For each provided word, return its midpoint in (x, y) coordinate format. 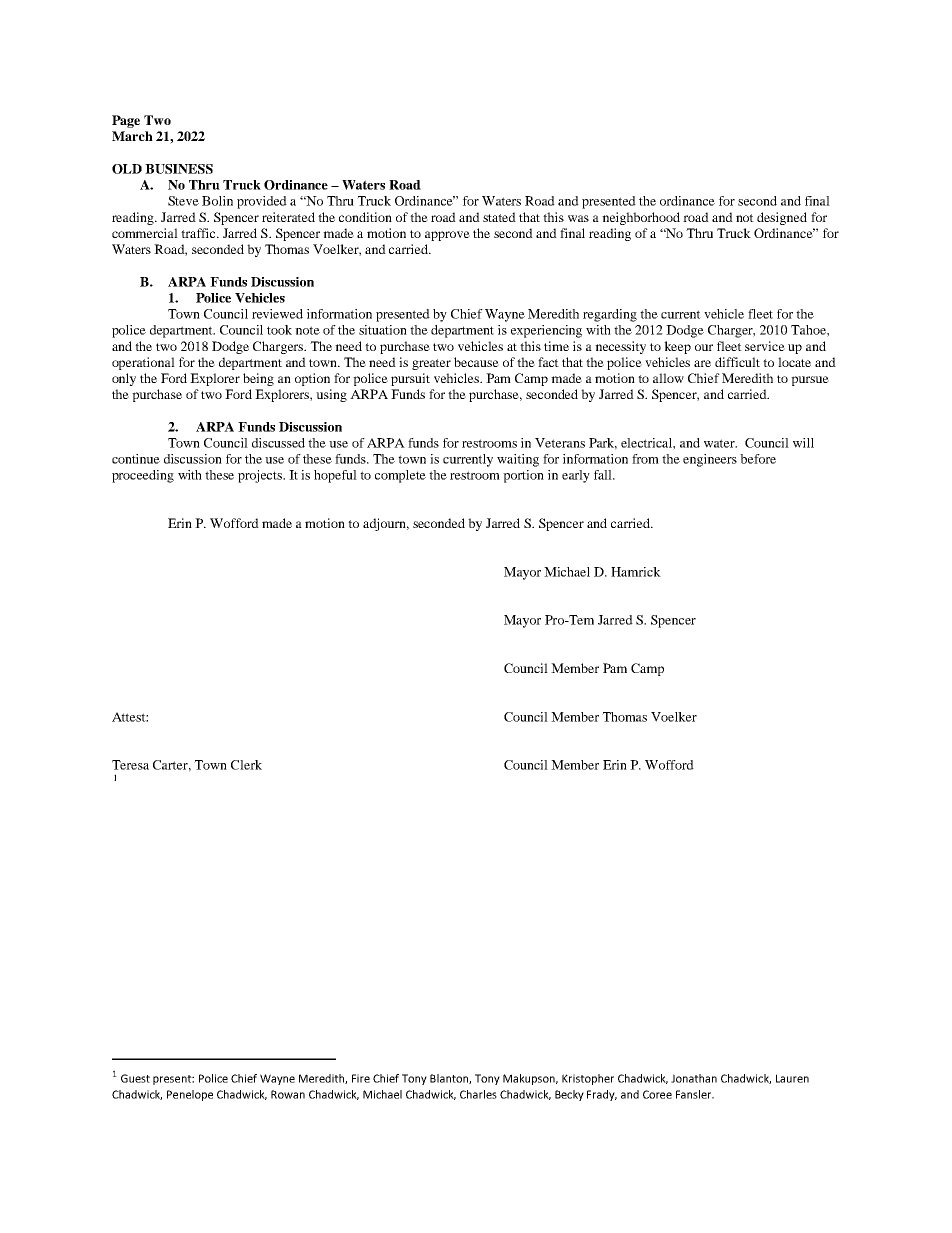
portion (523, 476)
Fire (361, 1078)
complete (400, 476)
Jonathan (694, 1078)
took (279, 330)
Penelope (190, 1095)
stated (499, 217)
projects (261, 476)
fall (604, 475)
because (476, 362)
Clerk (246, 765)
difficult (737, 362)
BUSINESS (179, 169)
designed (782, 218)
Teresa (130, 765)
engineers (710, 460)
